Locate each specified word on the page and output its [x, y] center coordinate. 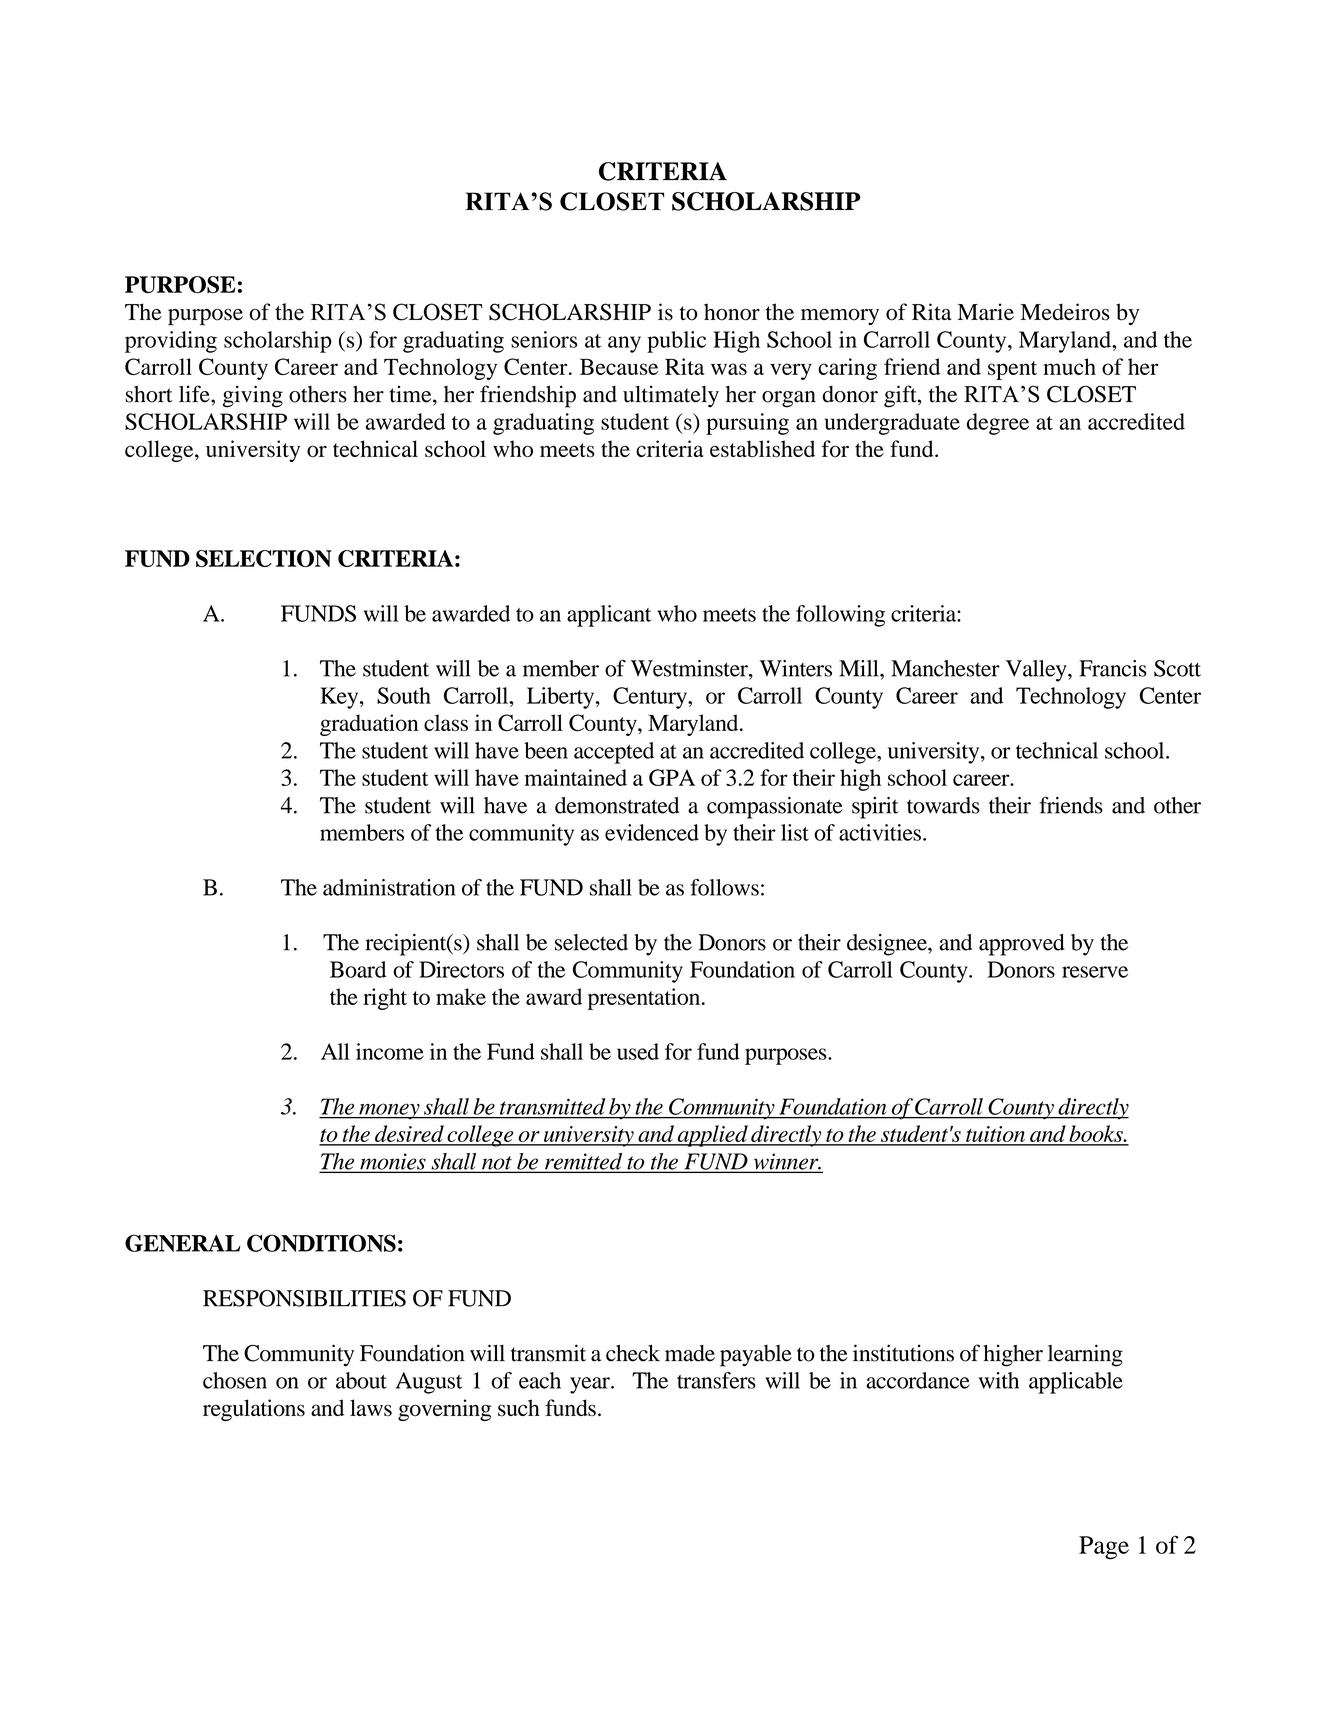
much [1069, 366]
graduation [369, 725]
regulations [254, 1410]
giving [253, 396]
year [591, 1385]
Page [1104, 1548]
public [676, 342]
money [389, 1111]
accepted [614, 753]
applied [712, 1136]
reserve [1095, 972]
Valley [1037, 671]
